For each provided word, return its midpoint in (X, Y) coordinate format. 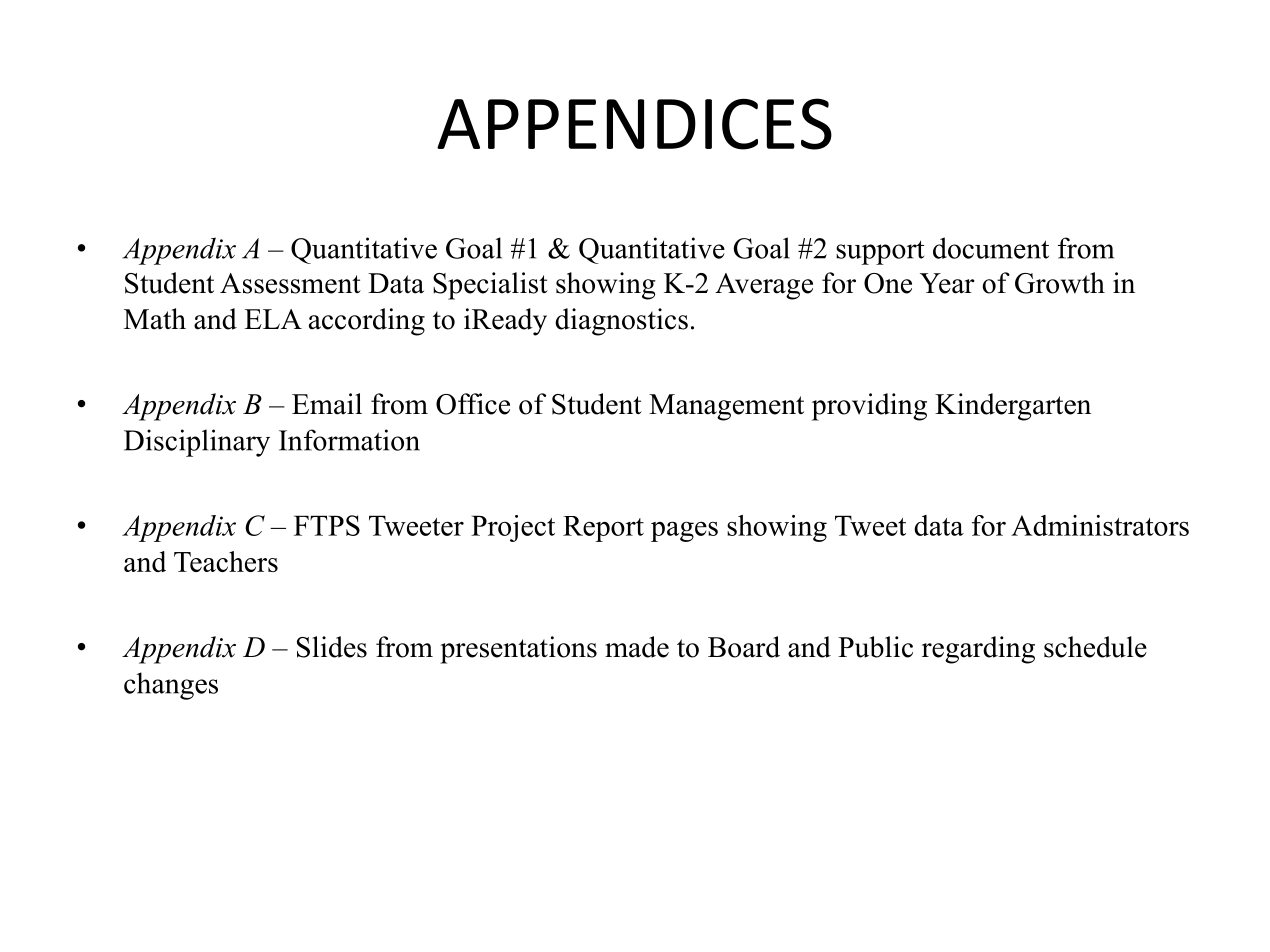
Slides (332, 647)
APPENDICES (634, 124)
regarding (978, 650)
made (637, 647)
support (880, 252)
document (991, 248)
